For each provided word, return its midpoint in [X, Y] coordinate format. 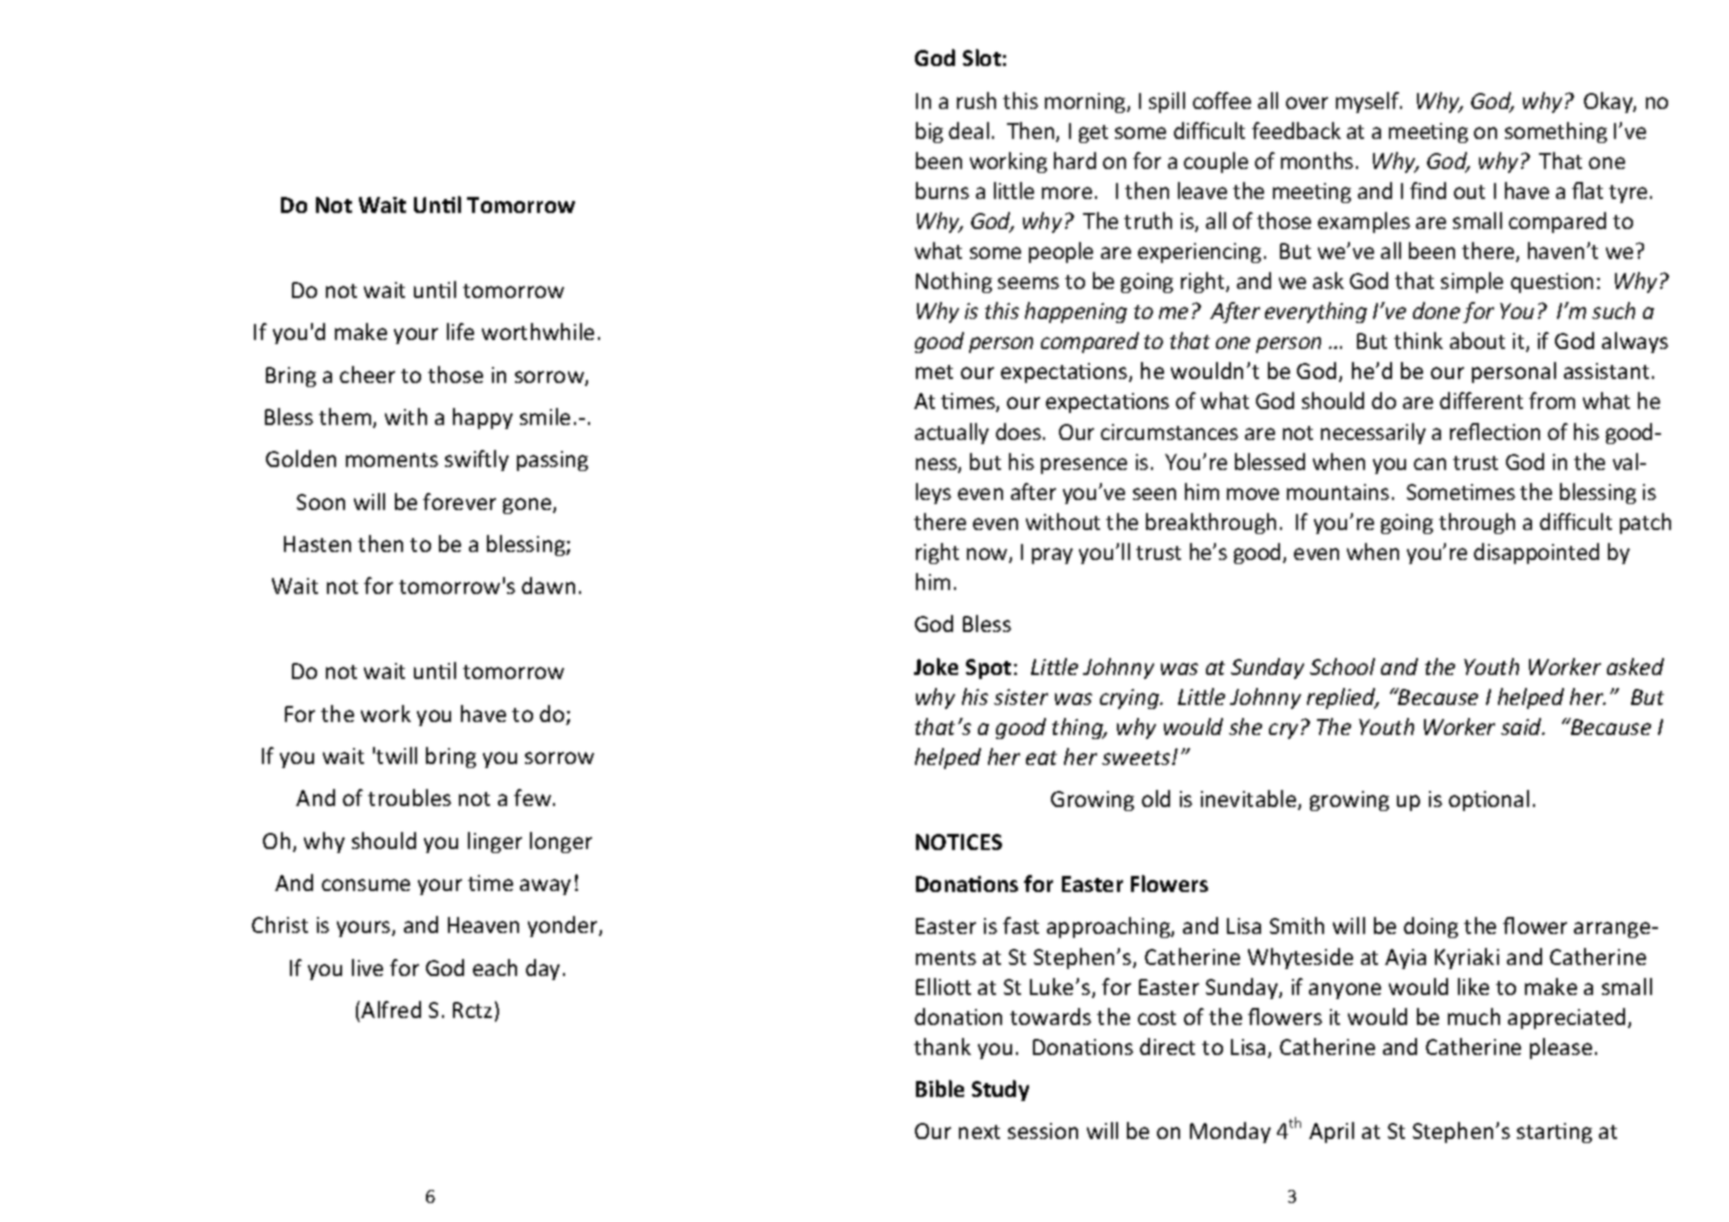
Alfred [391, 1009]
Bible [940, 1088]
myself [1368, 102]
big [929, 132]
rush [976, 100]
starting [1554, 1133]
